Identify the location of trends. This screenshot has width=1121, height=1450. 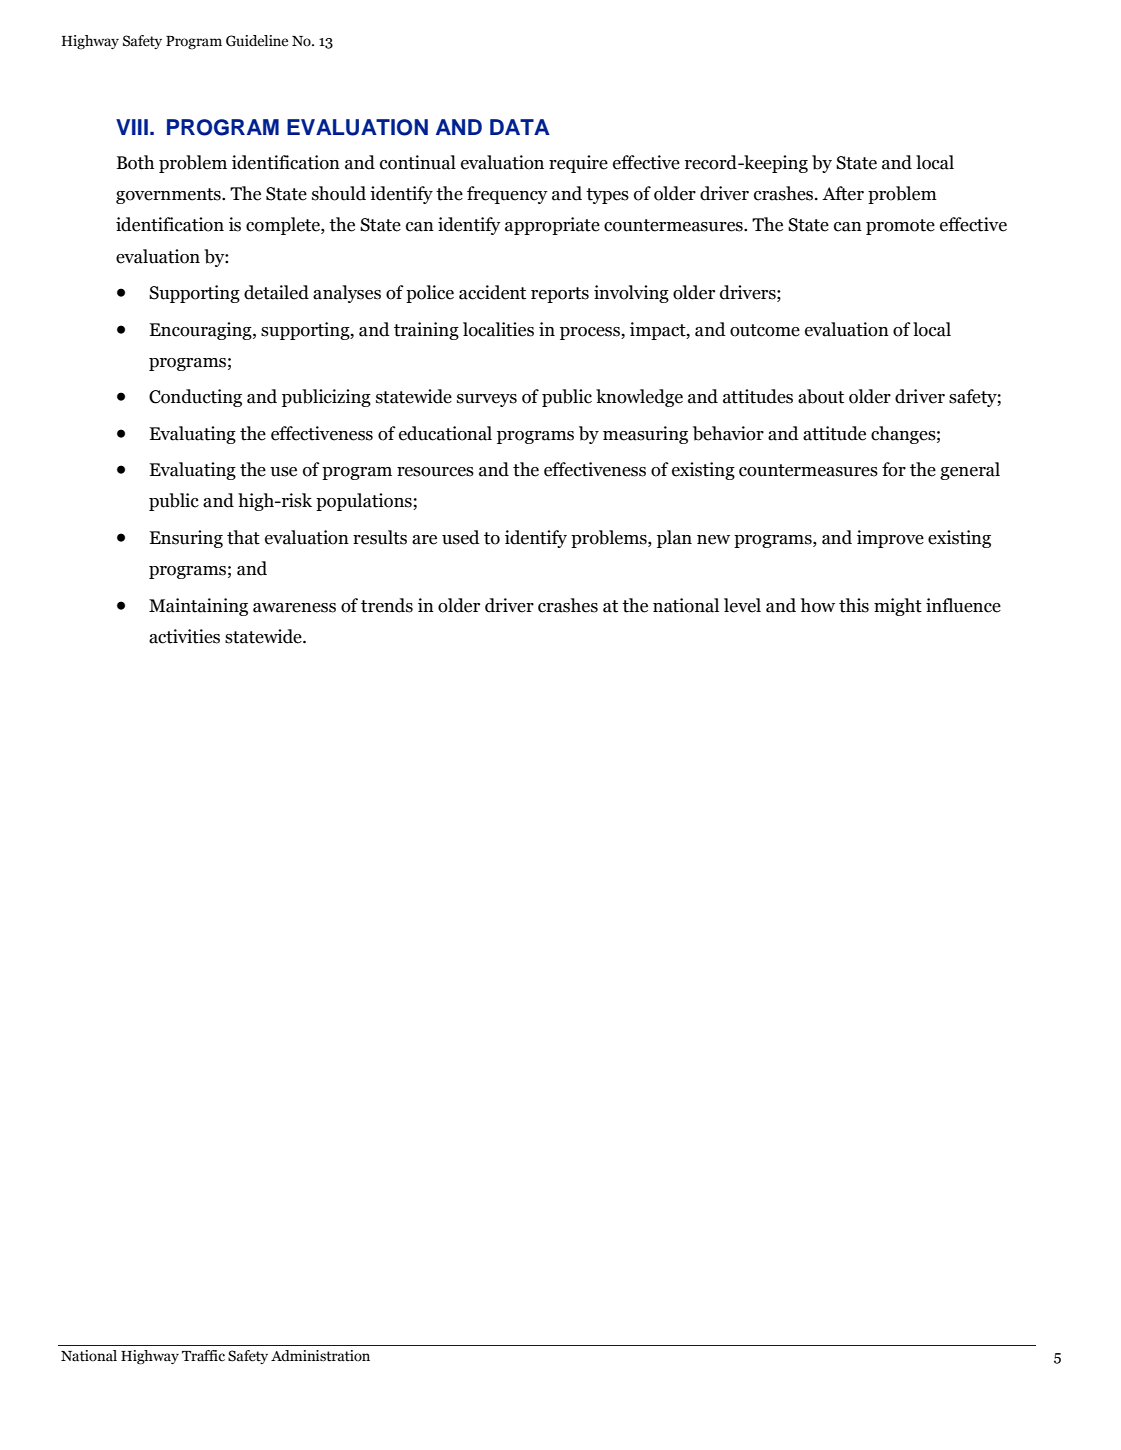
(387, 605).
